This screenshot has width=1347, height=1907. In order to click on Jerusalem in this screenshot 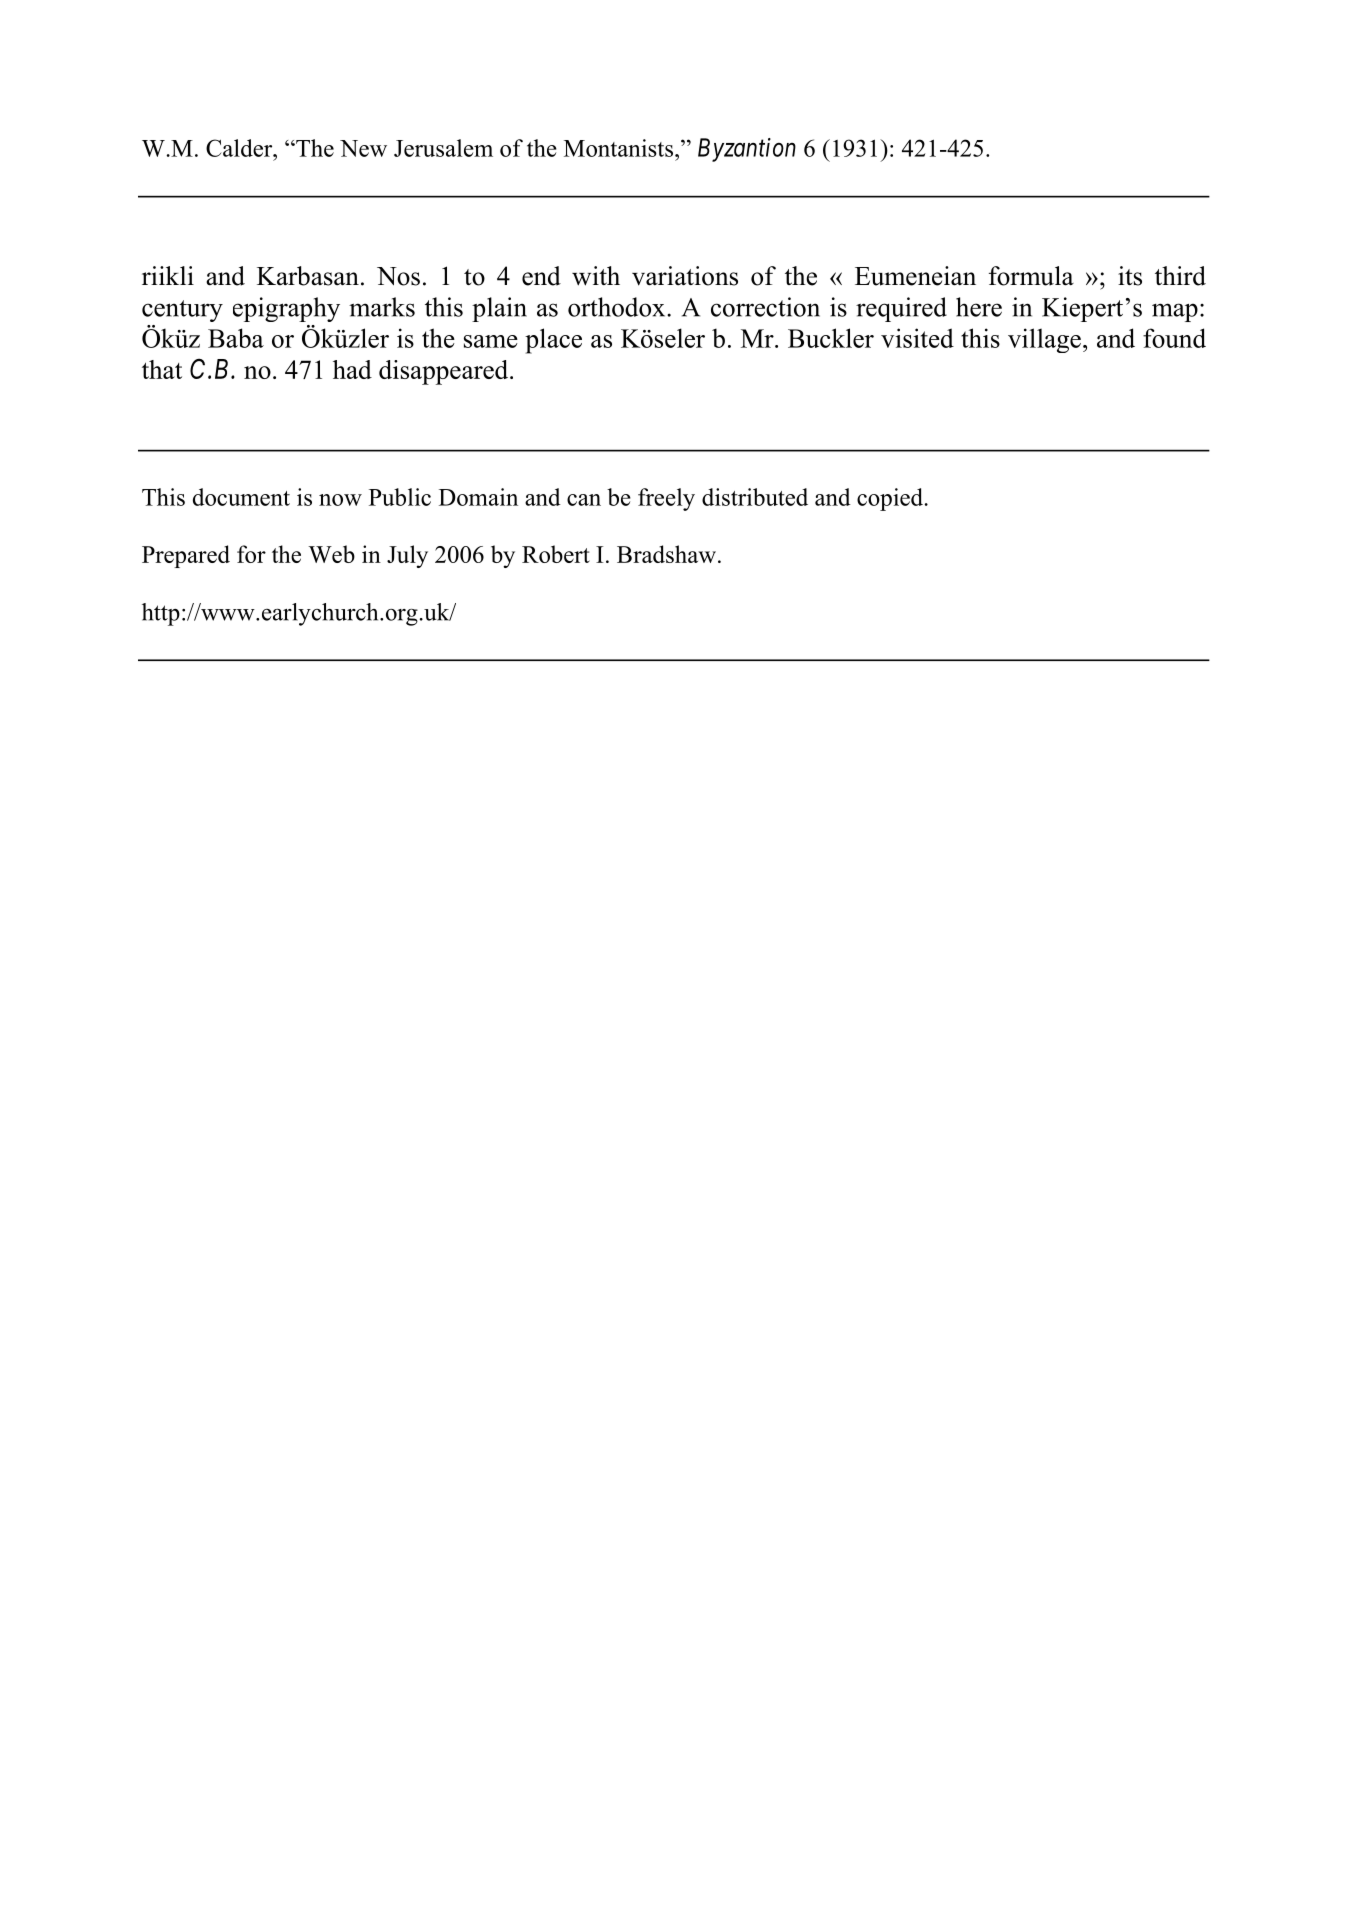, I will do `click(443, 148)`.
